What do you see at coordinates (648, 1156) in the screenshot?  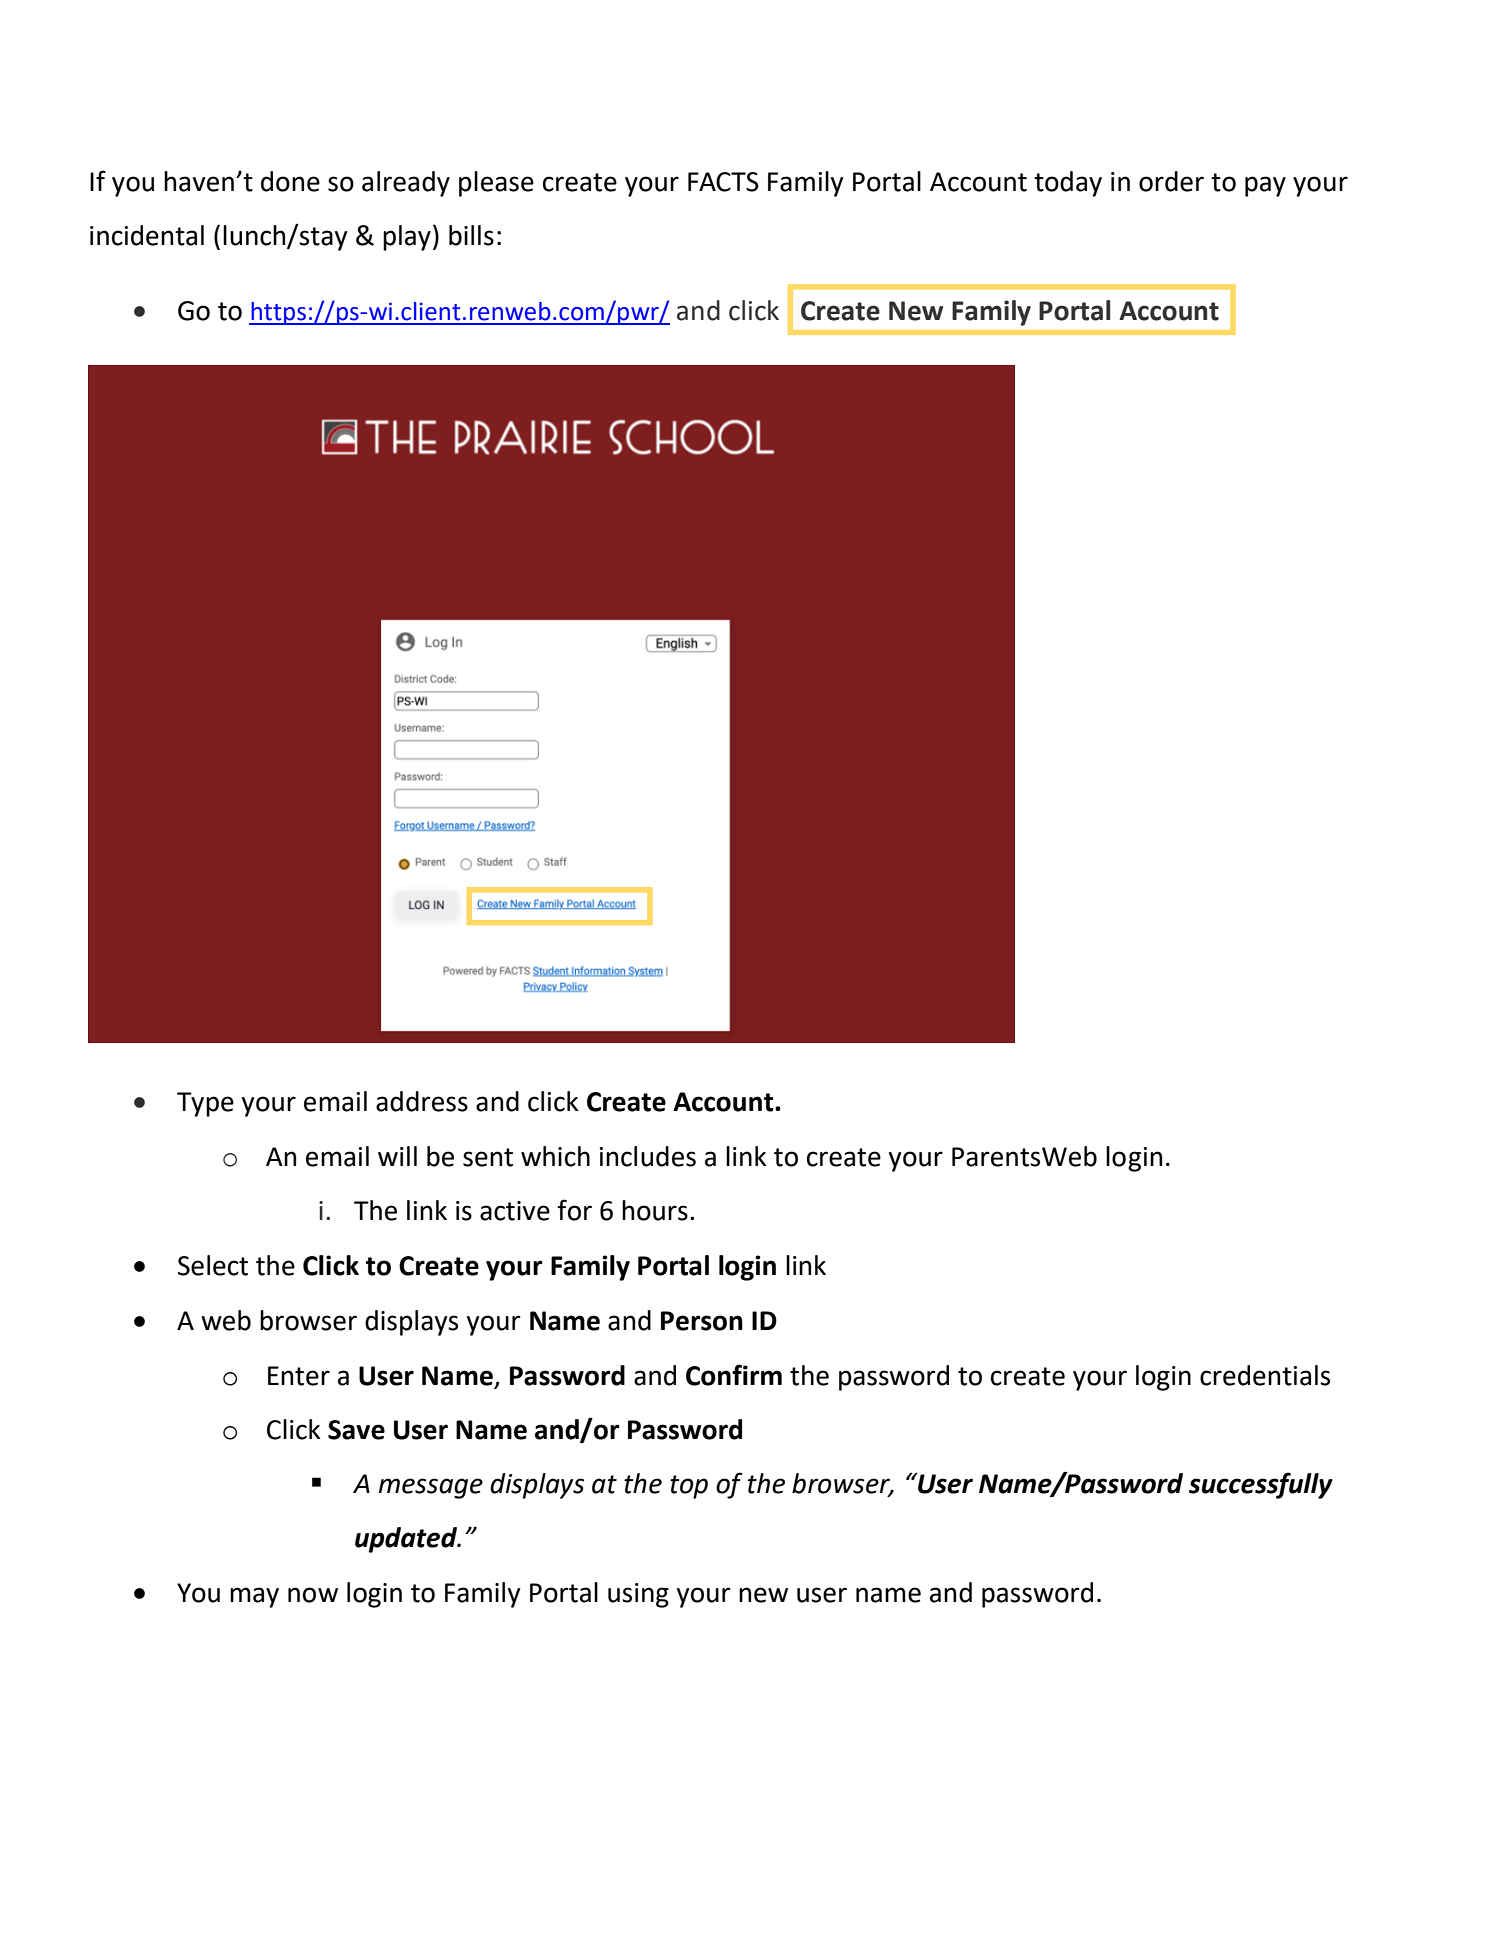 I see `includes` at bounding box center [648, 1156].
